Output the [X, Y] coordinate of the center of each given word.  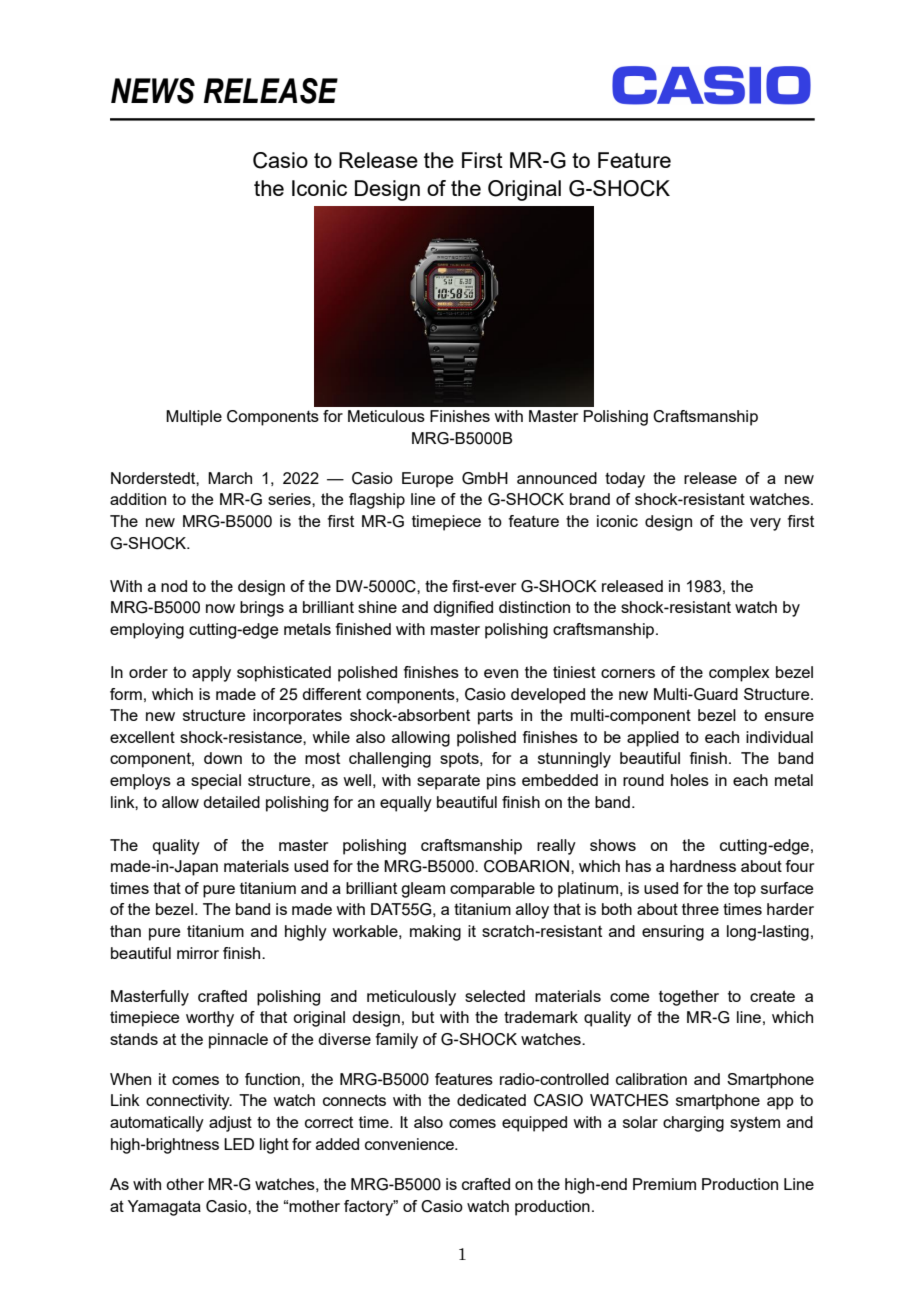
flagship [377, 501]
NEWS [153, 91]
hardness [703, 866]
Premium [664, 1184]
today [625, 480]
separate [448, 782]
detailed [231, 802]
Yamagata [164, 1208]
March [230, 478]
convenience [410, 1144]
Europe [427, 480]
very [765, 524]
